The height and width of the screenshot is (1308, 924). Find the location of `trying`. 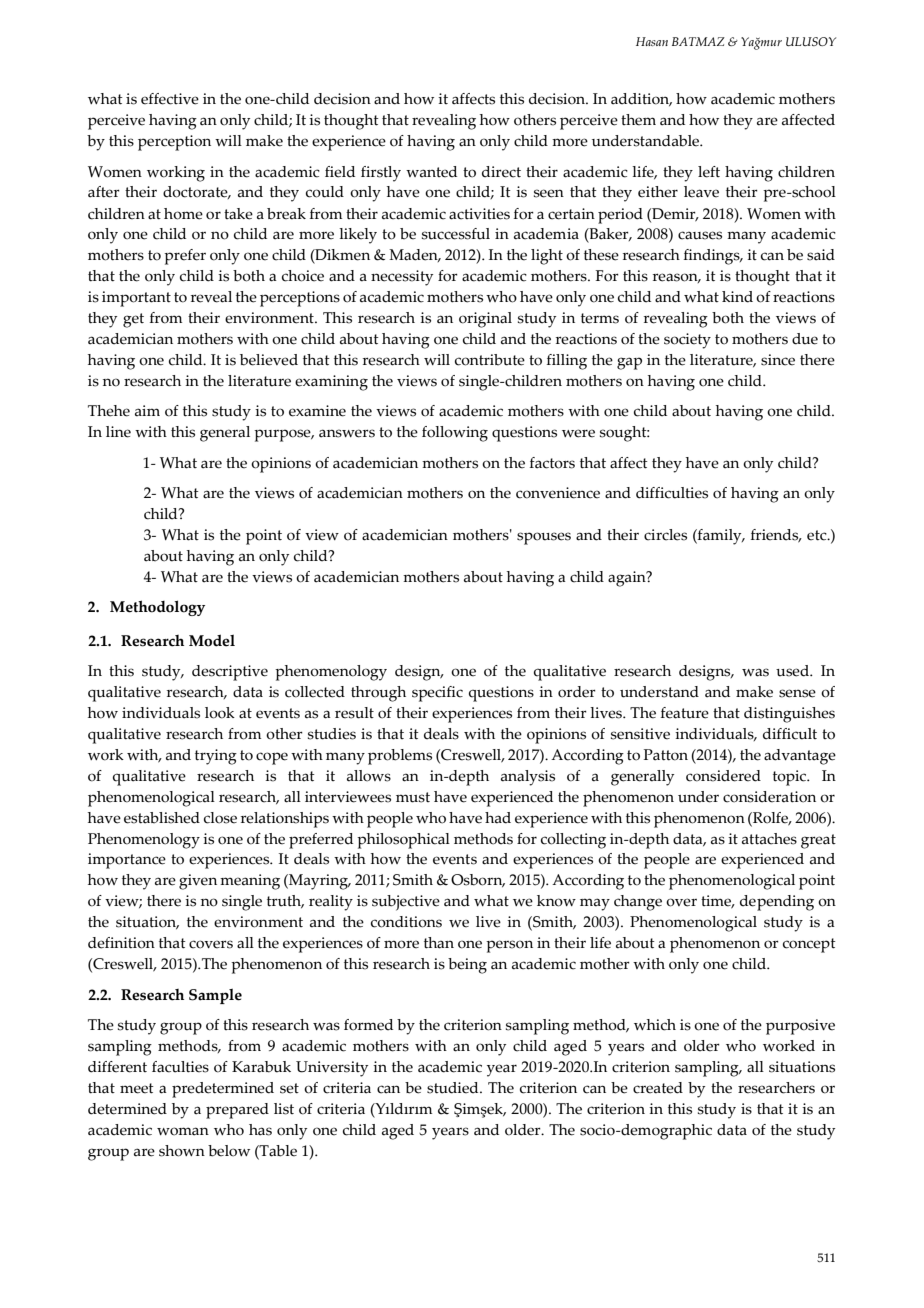

trying is located at coordinates (216, 757).
